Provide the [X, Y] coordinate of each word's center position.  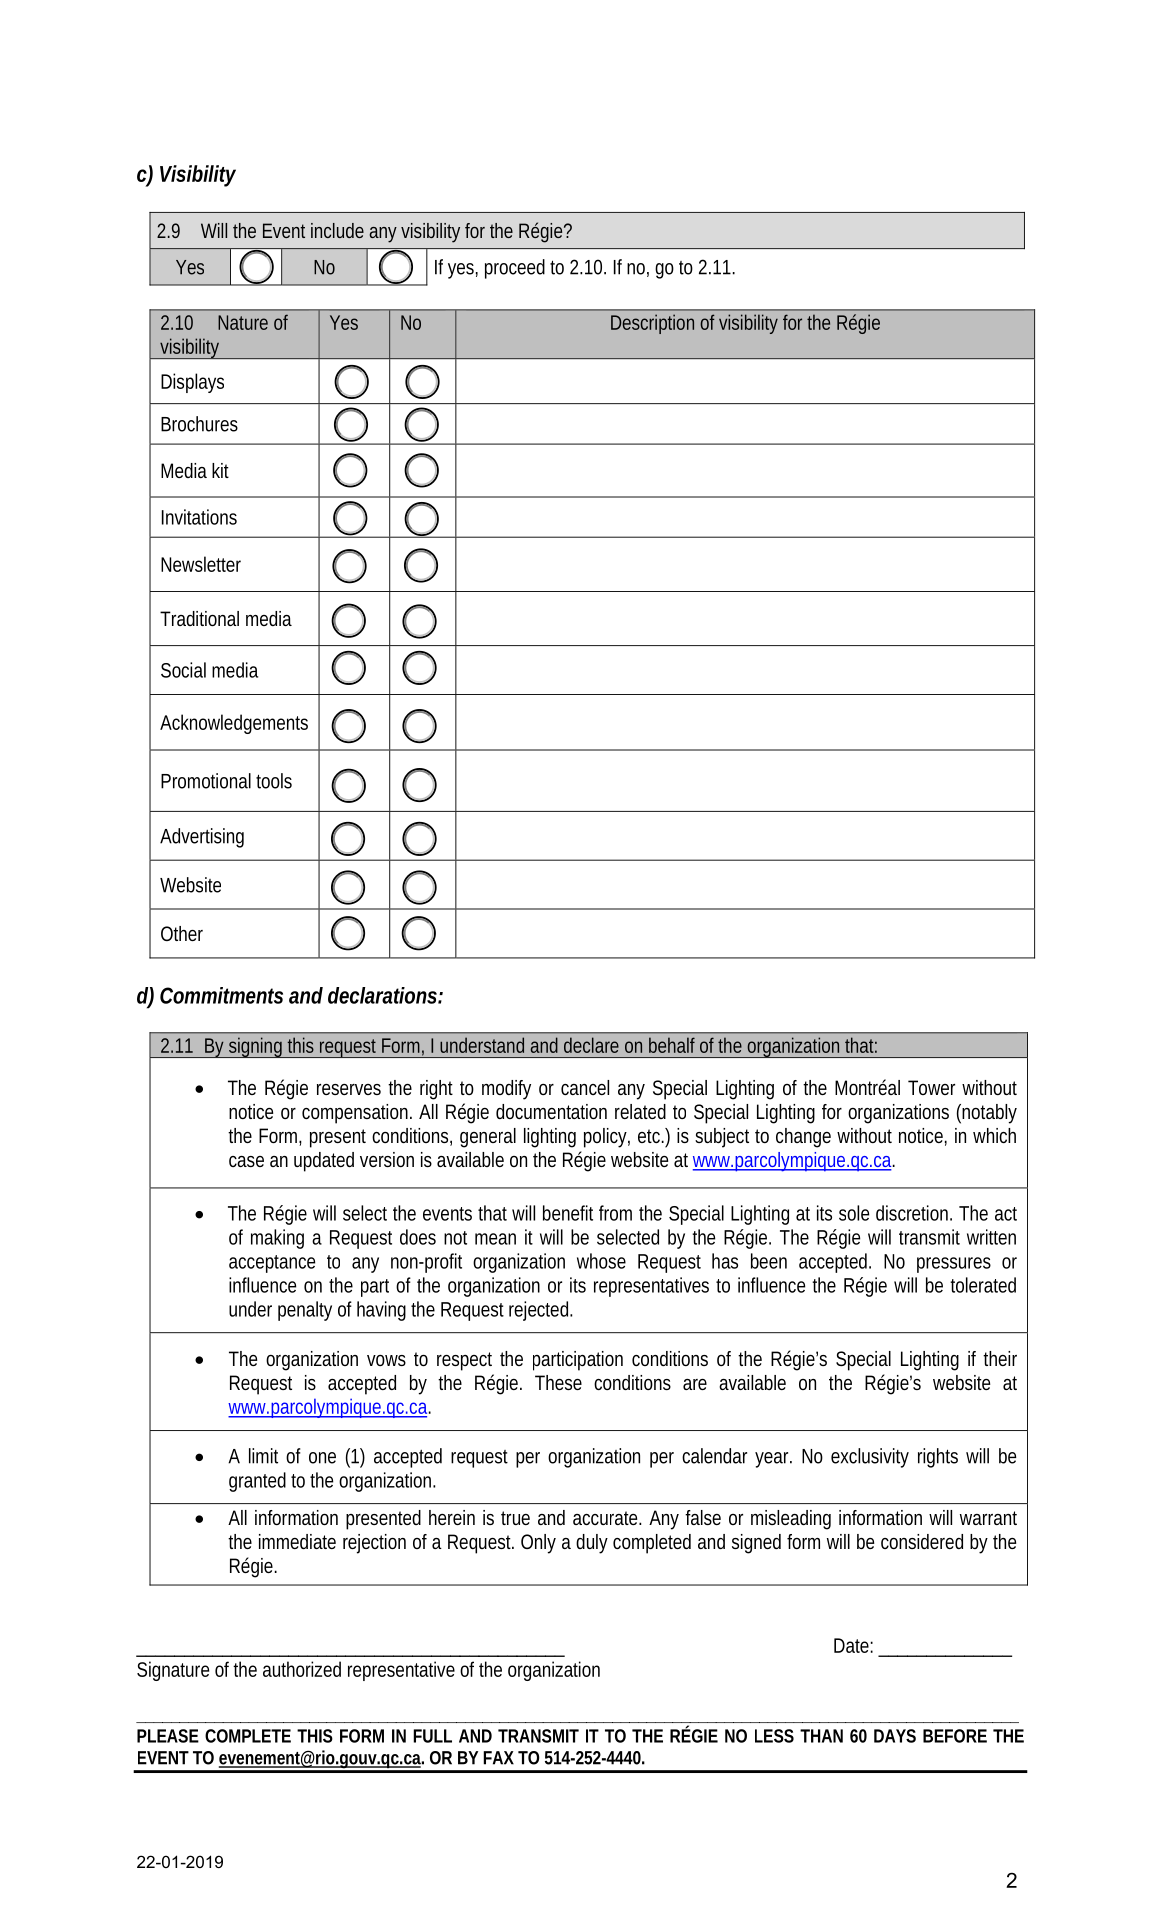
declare [591, 1045]
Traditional [199, 618]
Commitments [221, 995]
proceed [515, 269]
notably [989, 1114]
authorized [302, 1669]
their [1000, 1358]
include [337, 230]
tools [274, 781]
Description [652, 324]
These [558, 1382]
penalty [305, 1311]
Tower [931, 1087]
